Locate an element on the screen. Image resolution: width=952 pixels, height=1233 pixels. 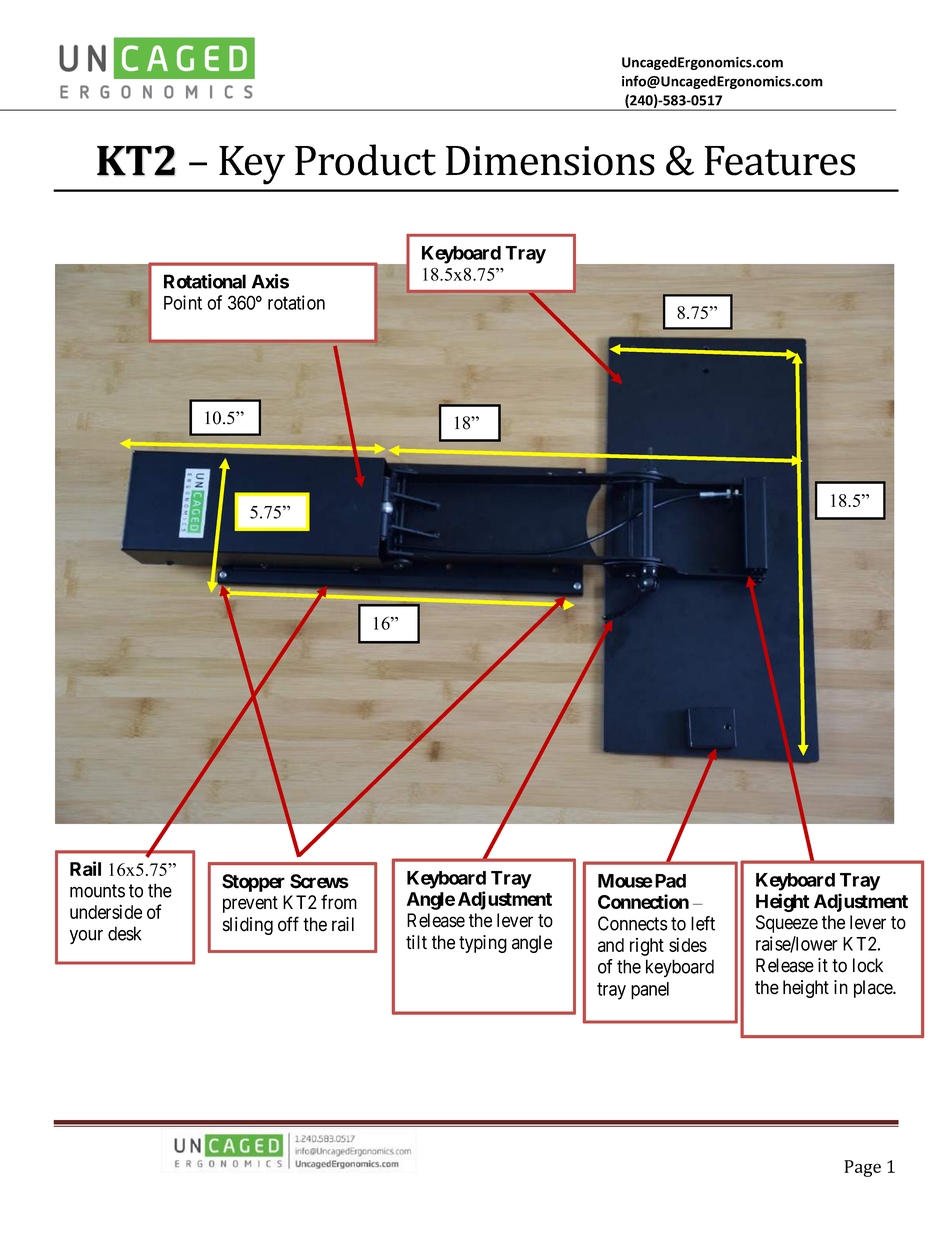
Connection is located at coordinates (643, 901).
